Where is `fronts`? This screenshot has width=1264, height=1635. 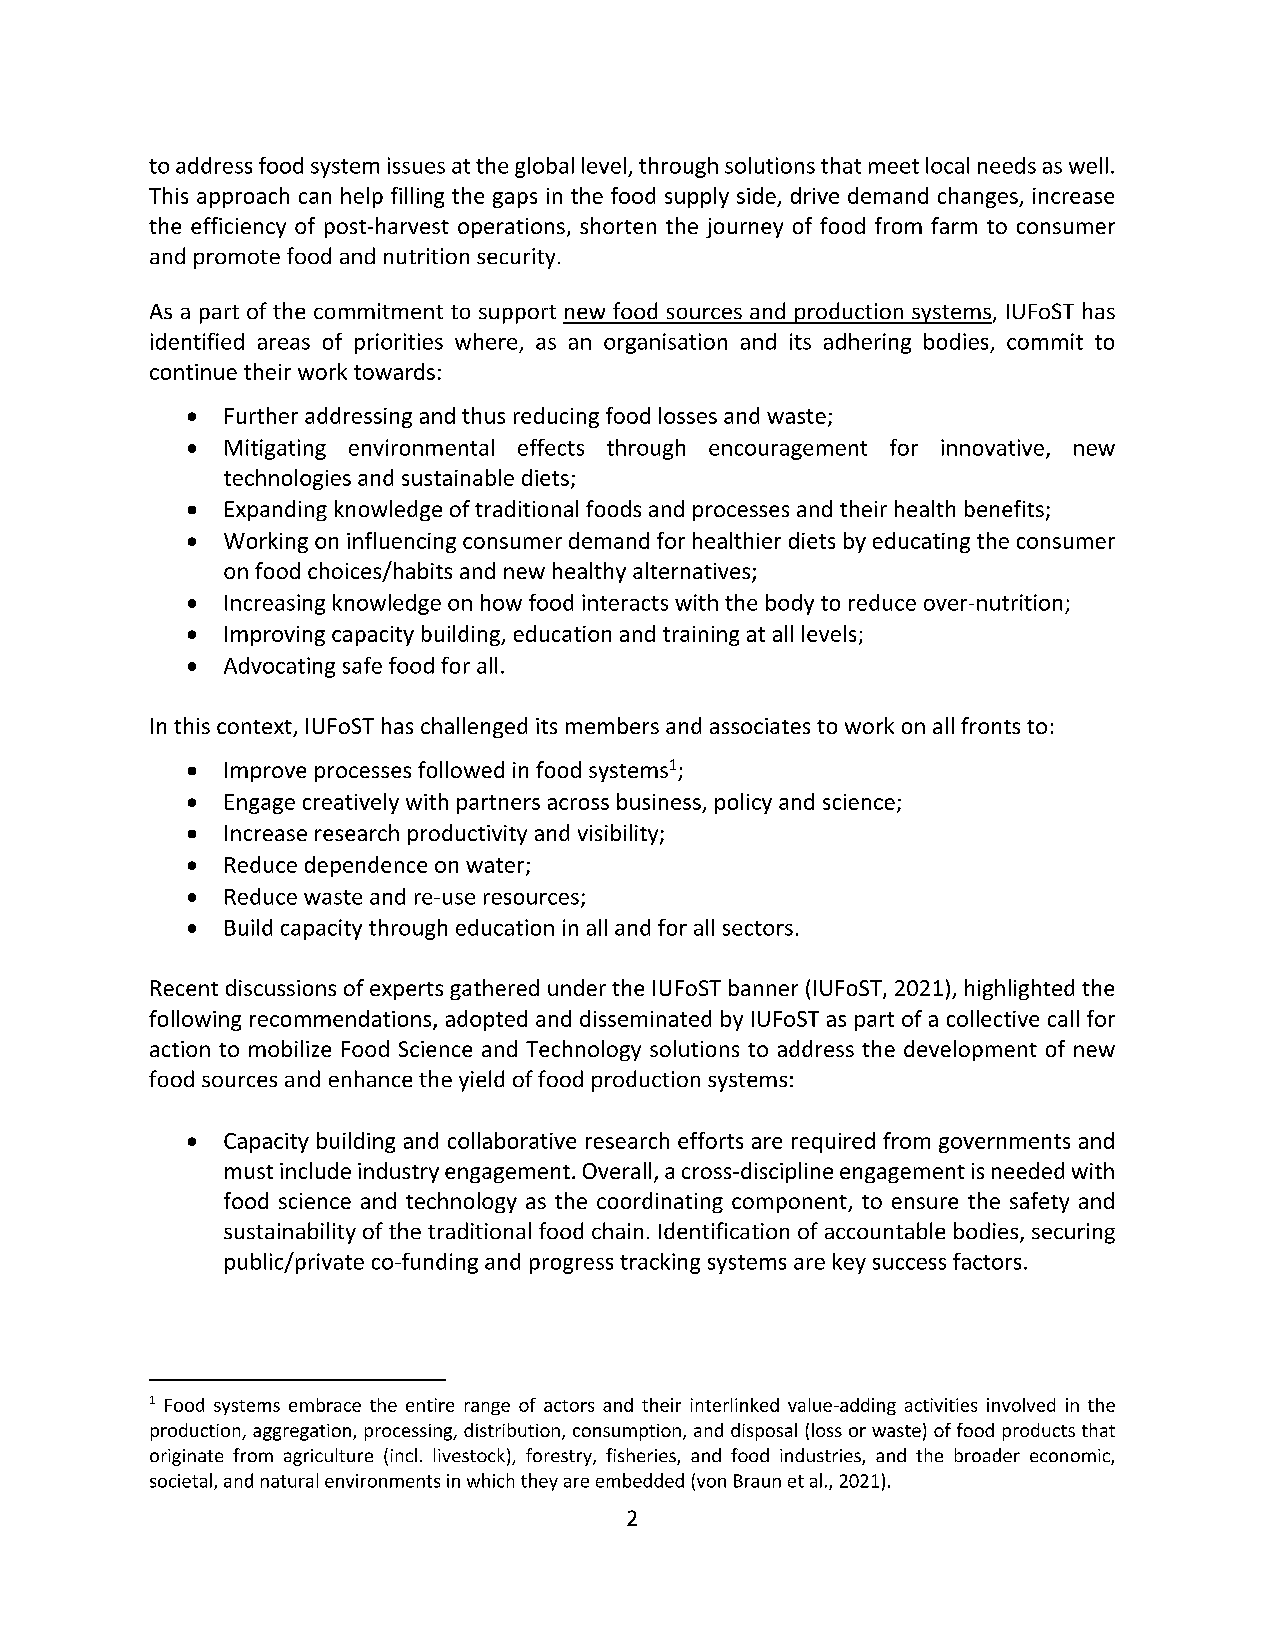
fronts is located at coordinates (990, 725).
